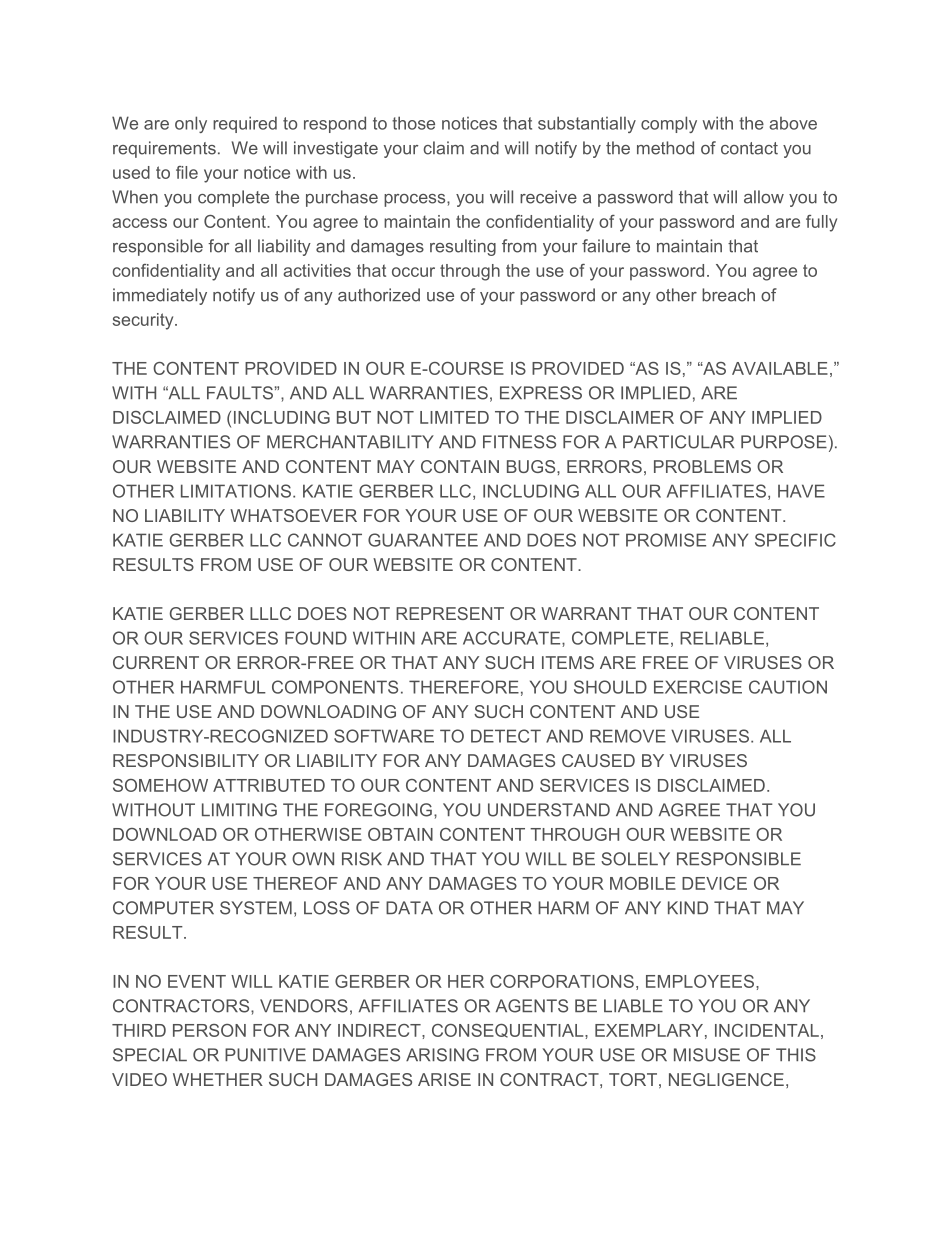 Image resolution: width=952 pixels, height=1233 pixels. Describe the element at coordinates (156, 662) in the page. I see `CURRENT` at that location.
